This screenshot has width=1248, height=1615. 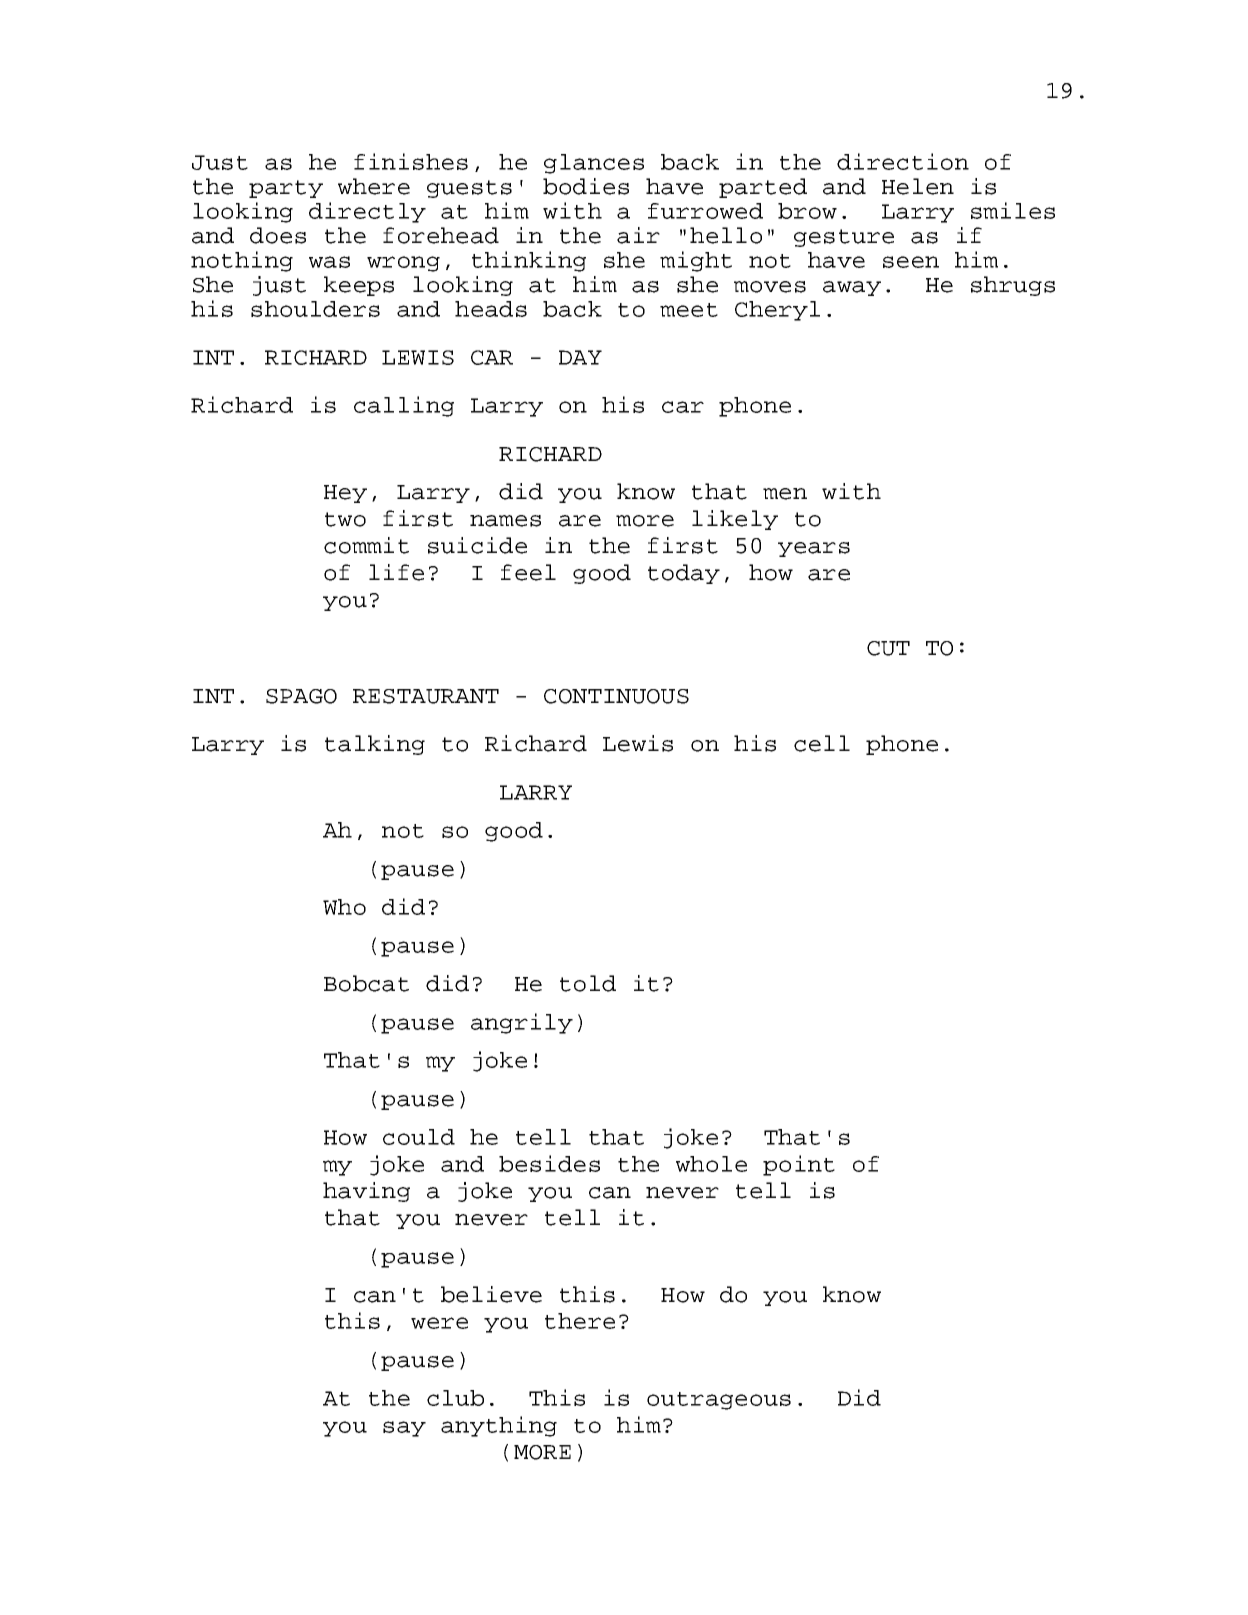 I want to click on outrageous, so click(x=719, y=1401).
